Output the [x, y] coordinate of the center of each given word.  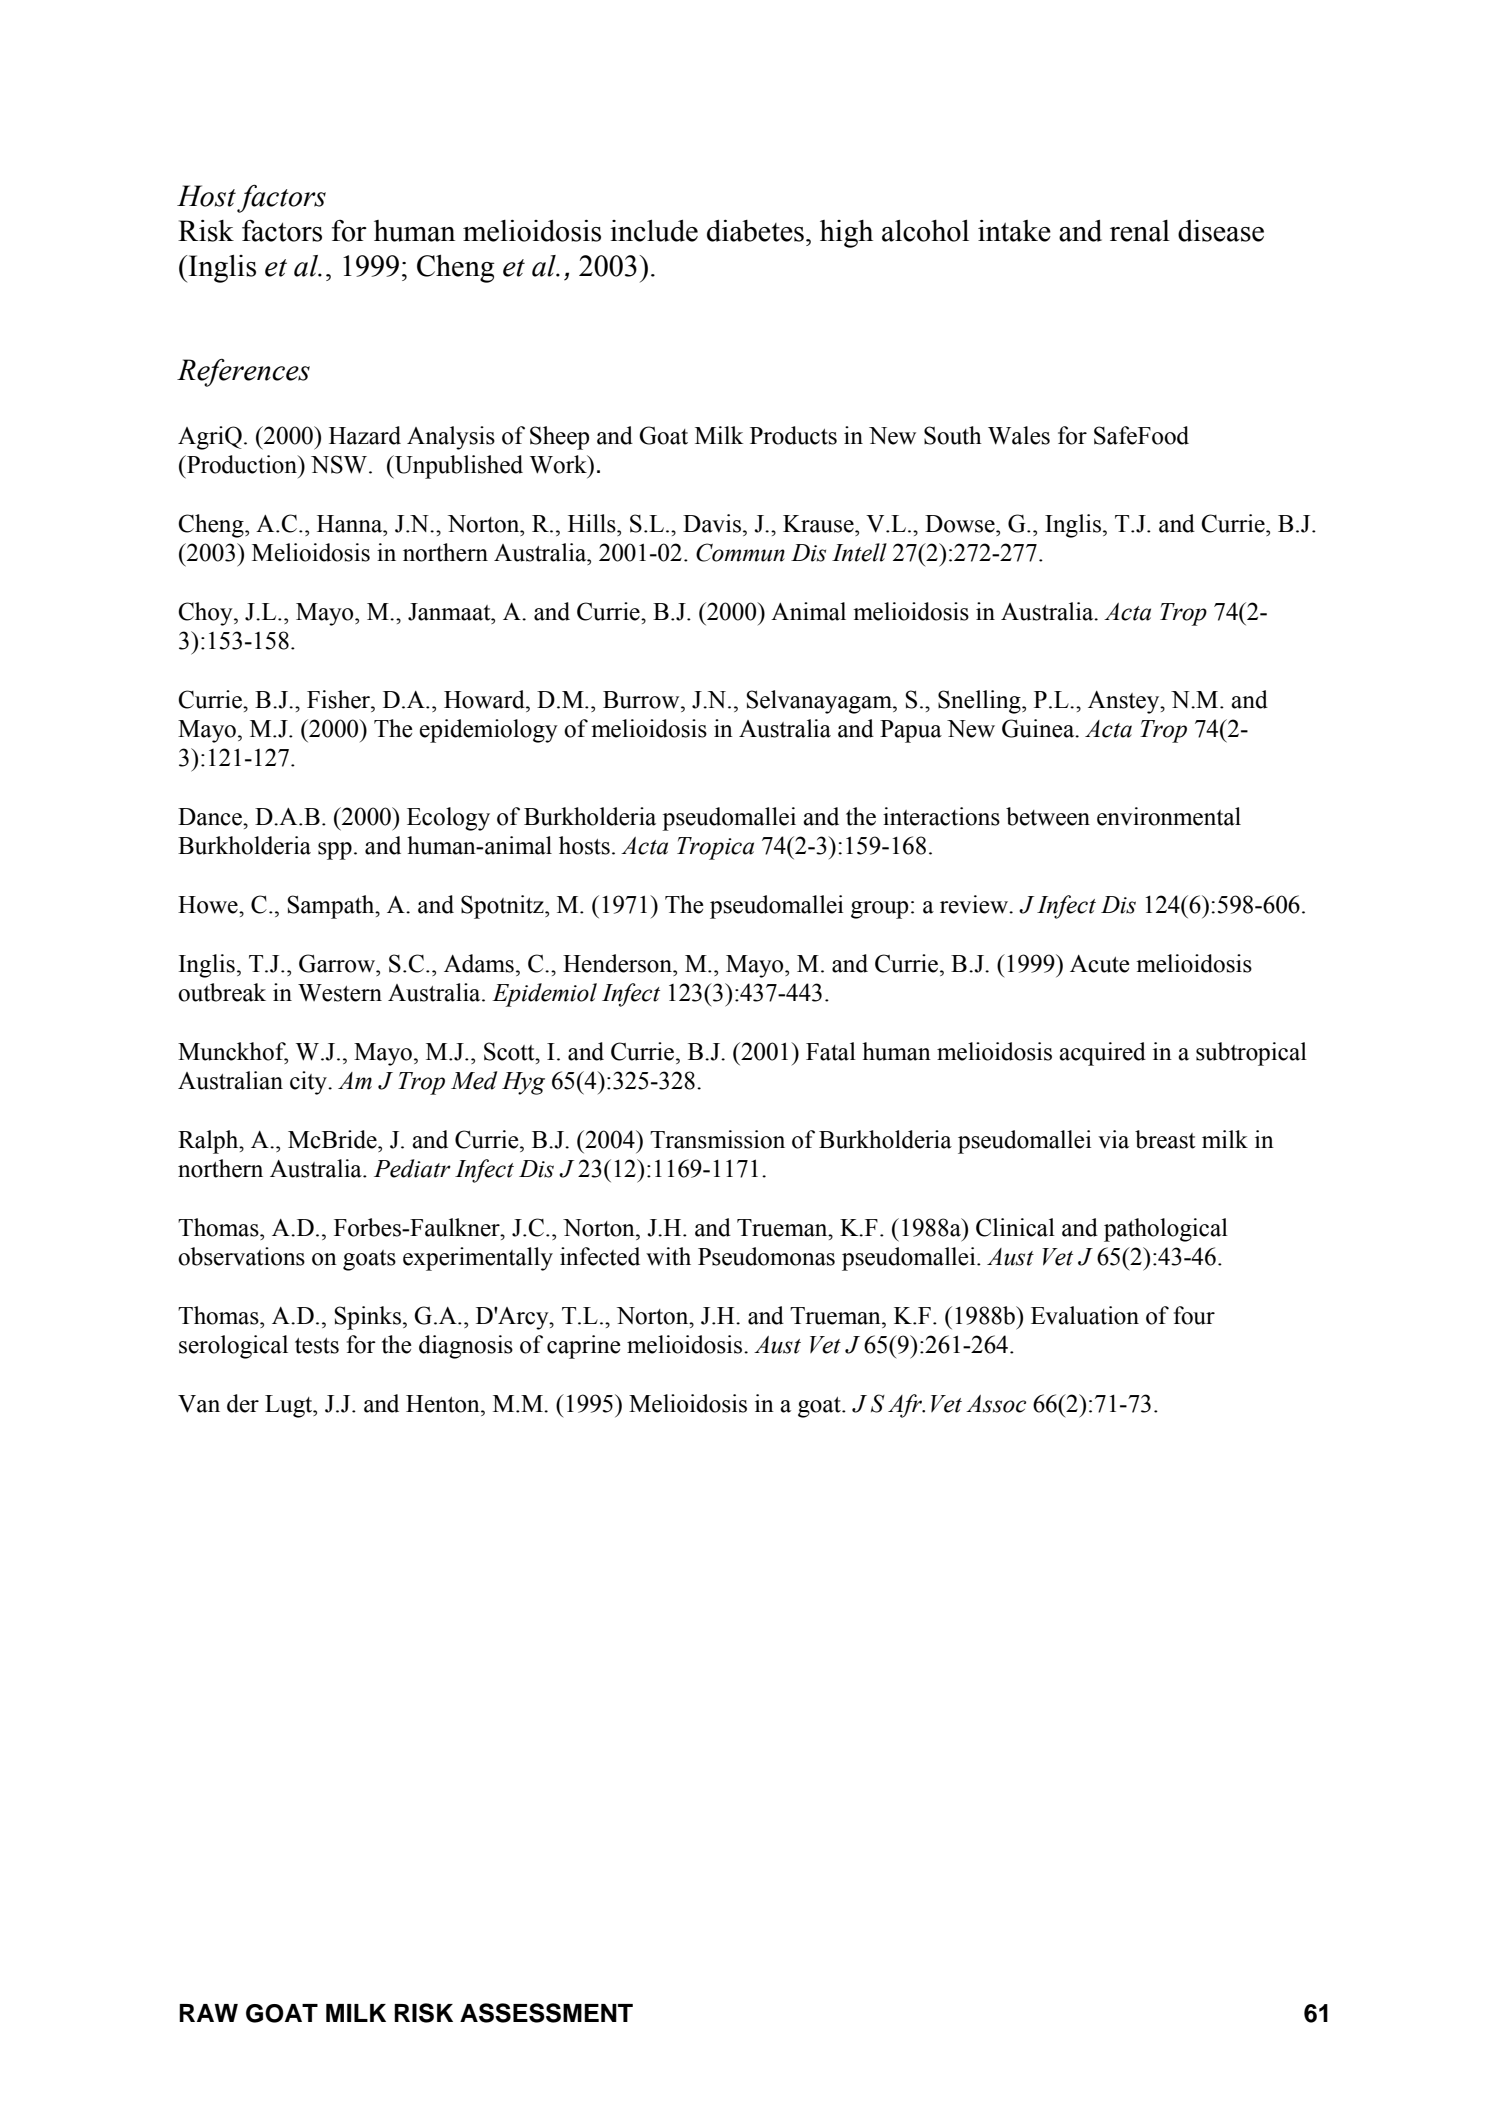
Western [340, 993]
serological [233, 1347]
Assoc [996, 1404]
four [1194, 1315]
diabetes [755, 231]
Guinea [1039, 728]
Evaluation [1085, 1315]
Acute [1100, 964]
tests [317, 1346]
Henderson [619, 963]
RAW [208, 2013]
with [668, 1256]
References [243, 373]
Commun [740, 552]
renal [1140, 231]
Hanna [351, 524]
